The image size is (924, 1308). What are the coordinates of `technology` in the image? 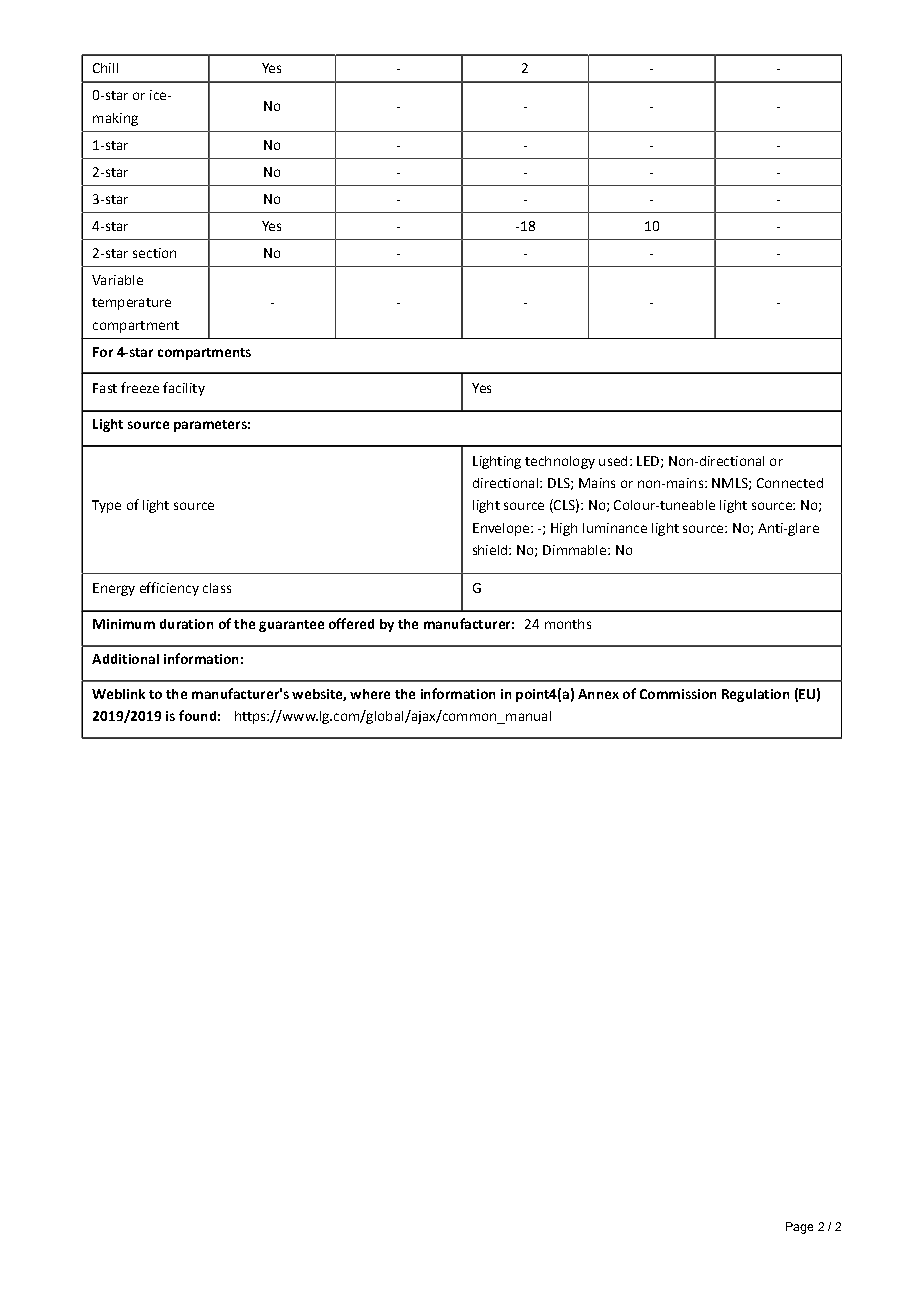 It's located at (560, 462).
